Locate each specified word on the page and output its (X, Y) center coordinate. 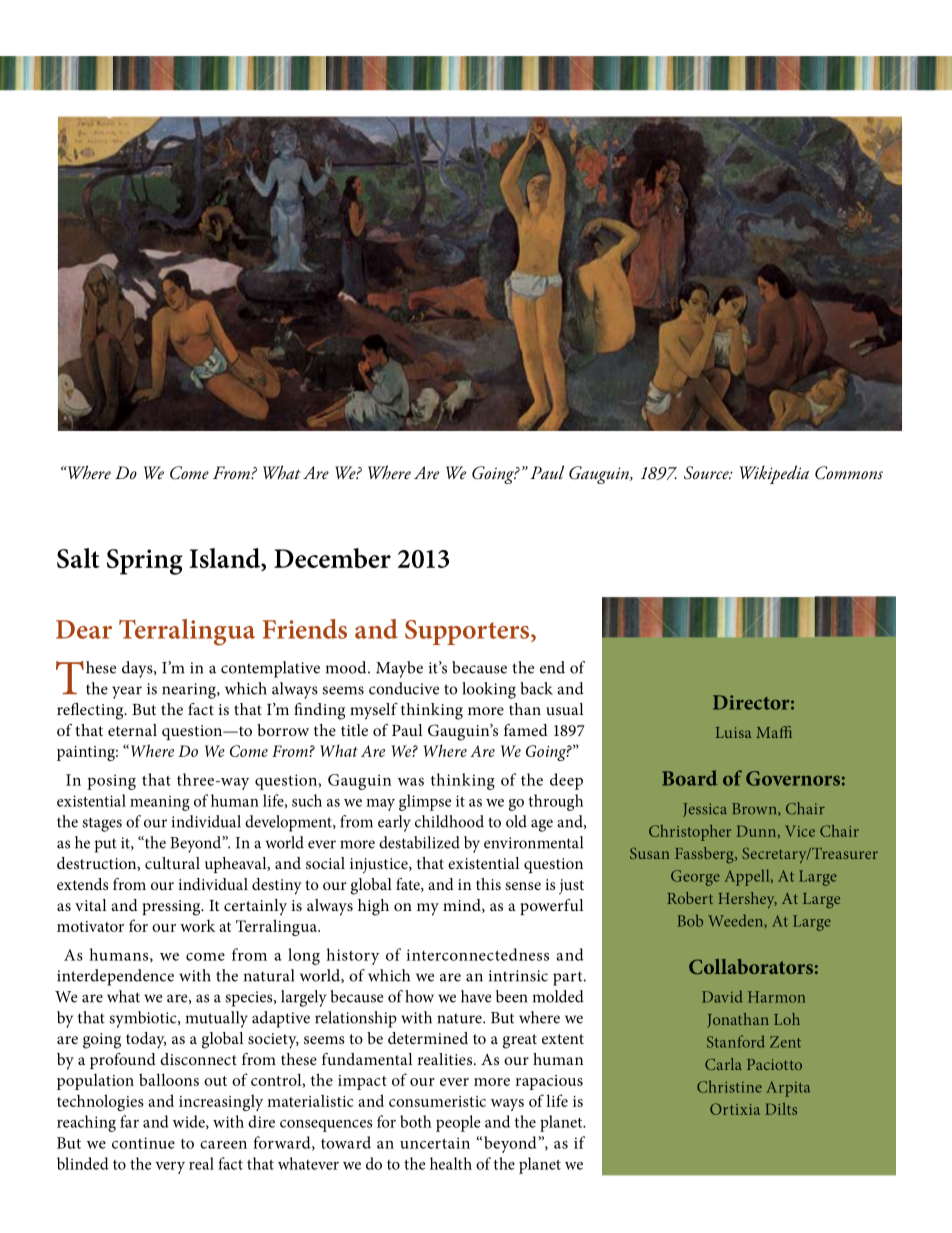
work (197, 925)
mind (463, 906)
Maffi (774, 732)
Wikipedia (774, 474)
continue (143, 1143)
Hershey (747, 900)
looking (489, 690)
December (332, 558)
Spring (145, 562)
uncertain (435, 1143)
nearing (190, 691)
